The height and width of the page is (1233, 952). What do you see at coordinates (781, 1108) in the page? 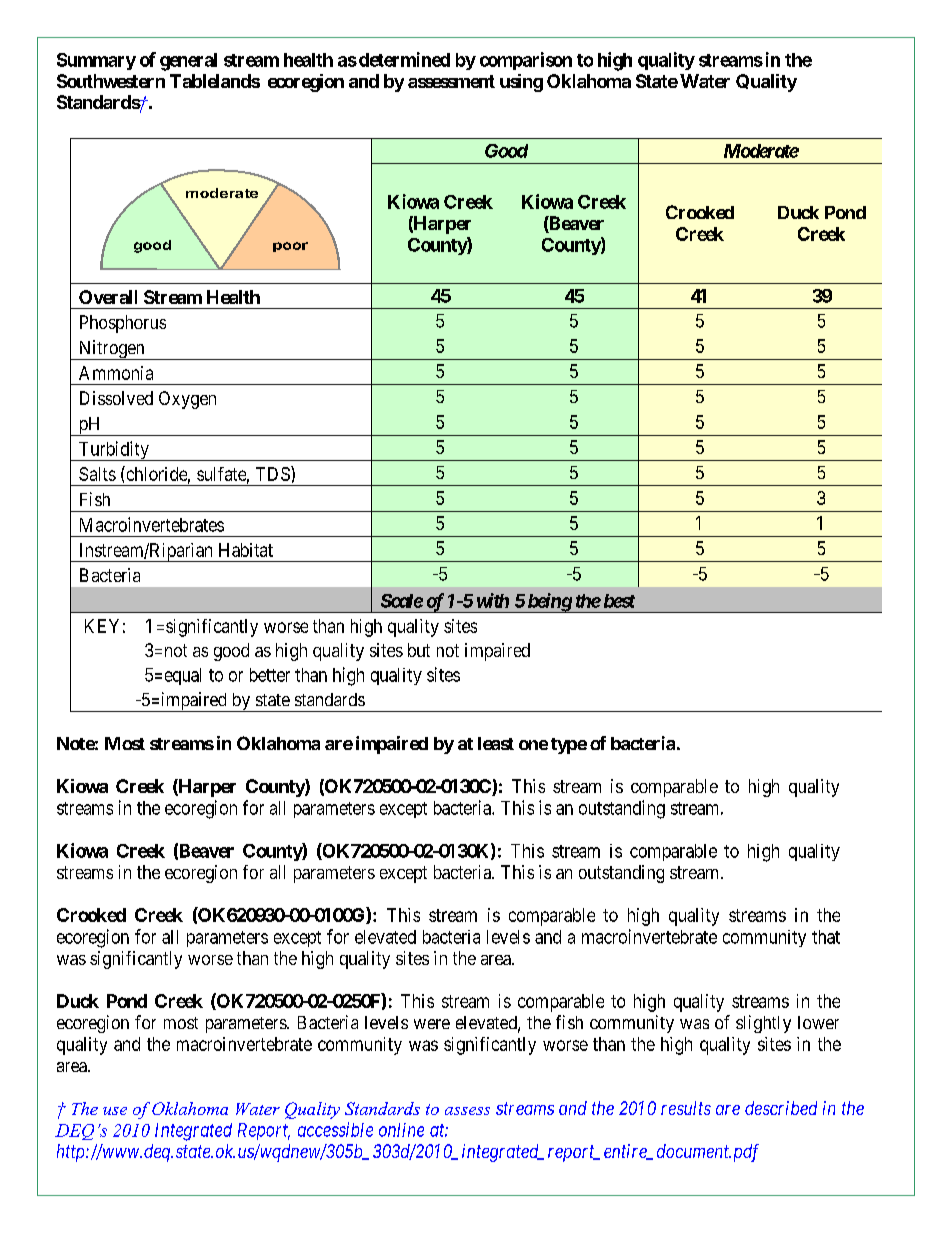
I see `described` at bounding box center [781, 1108].
